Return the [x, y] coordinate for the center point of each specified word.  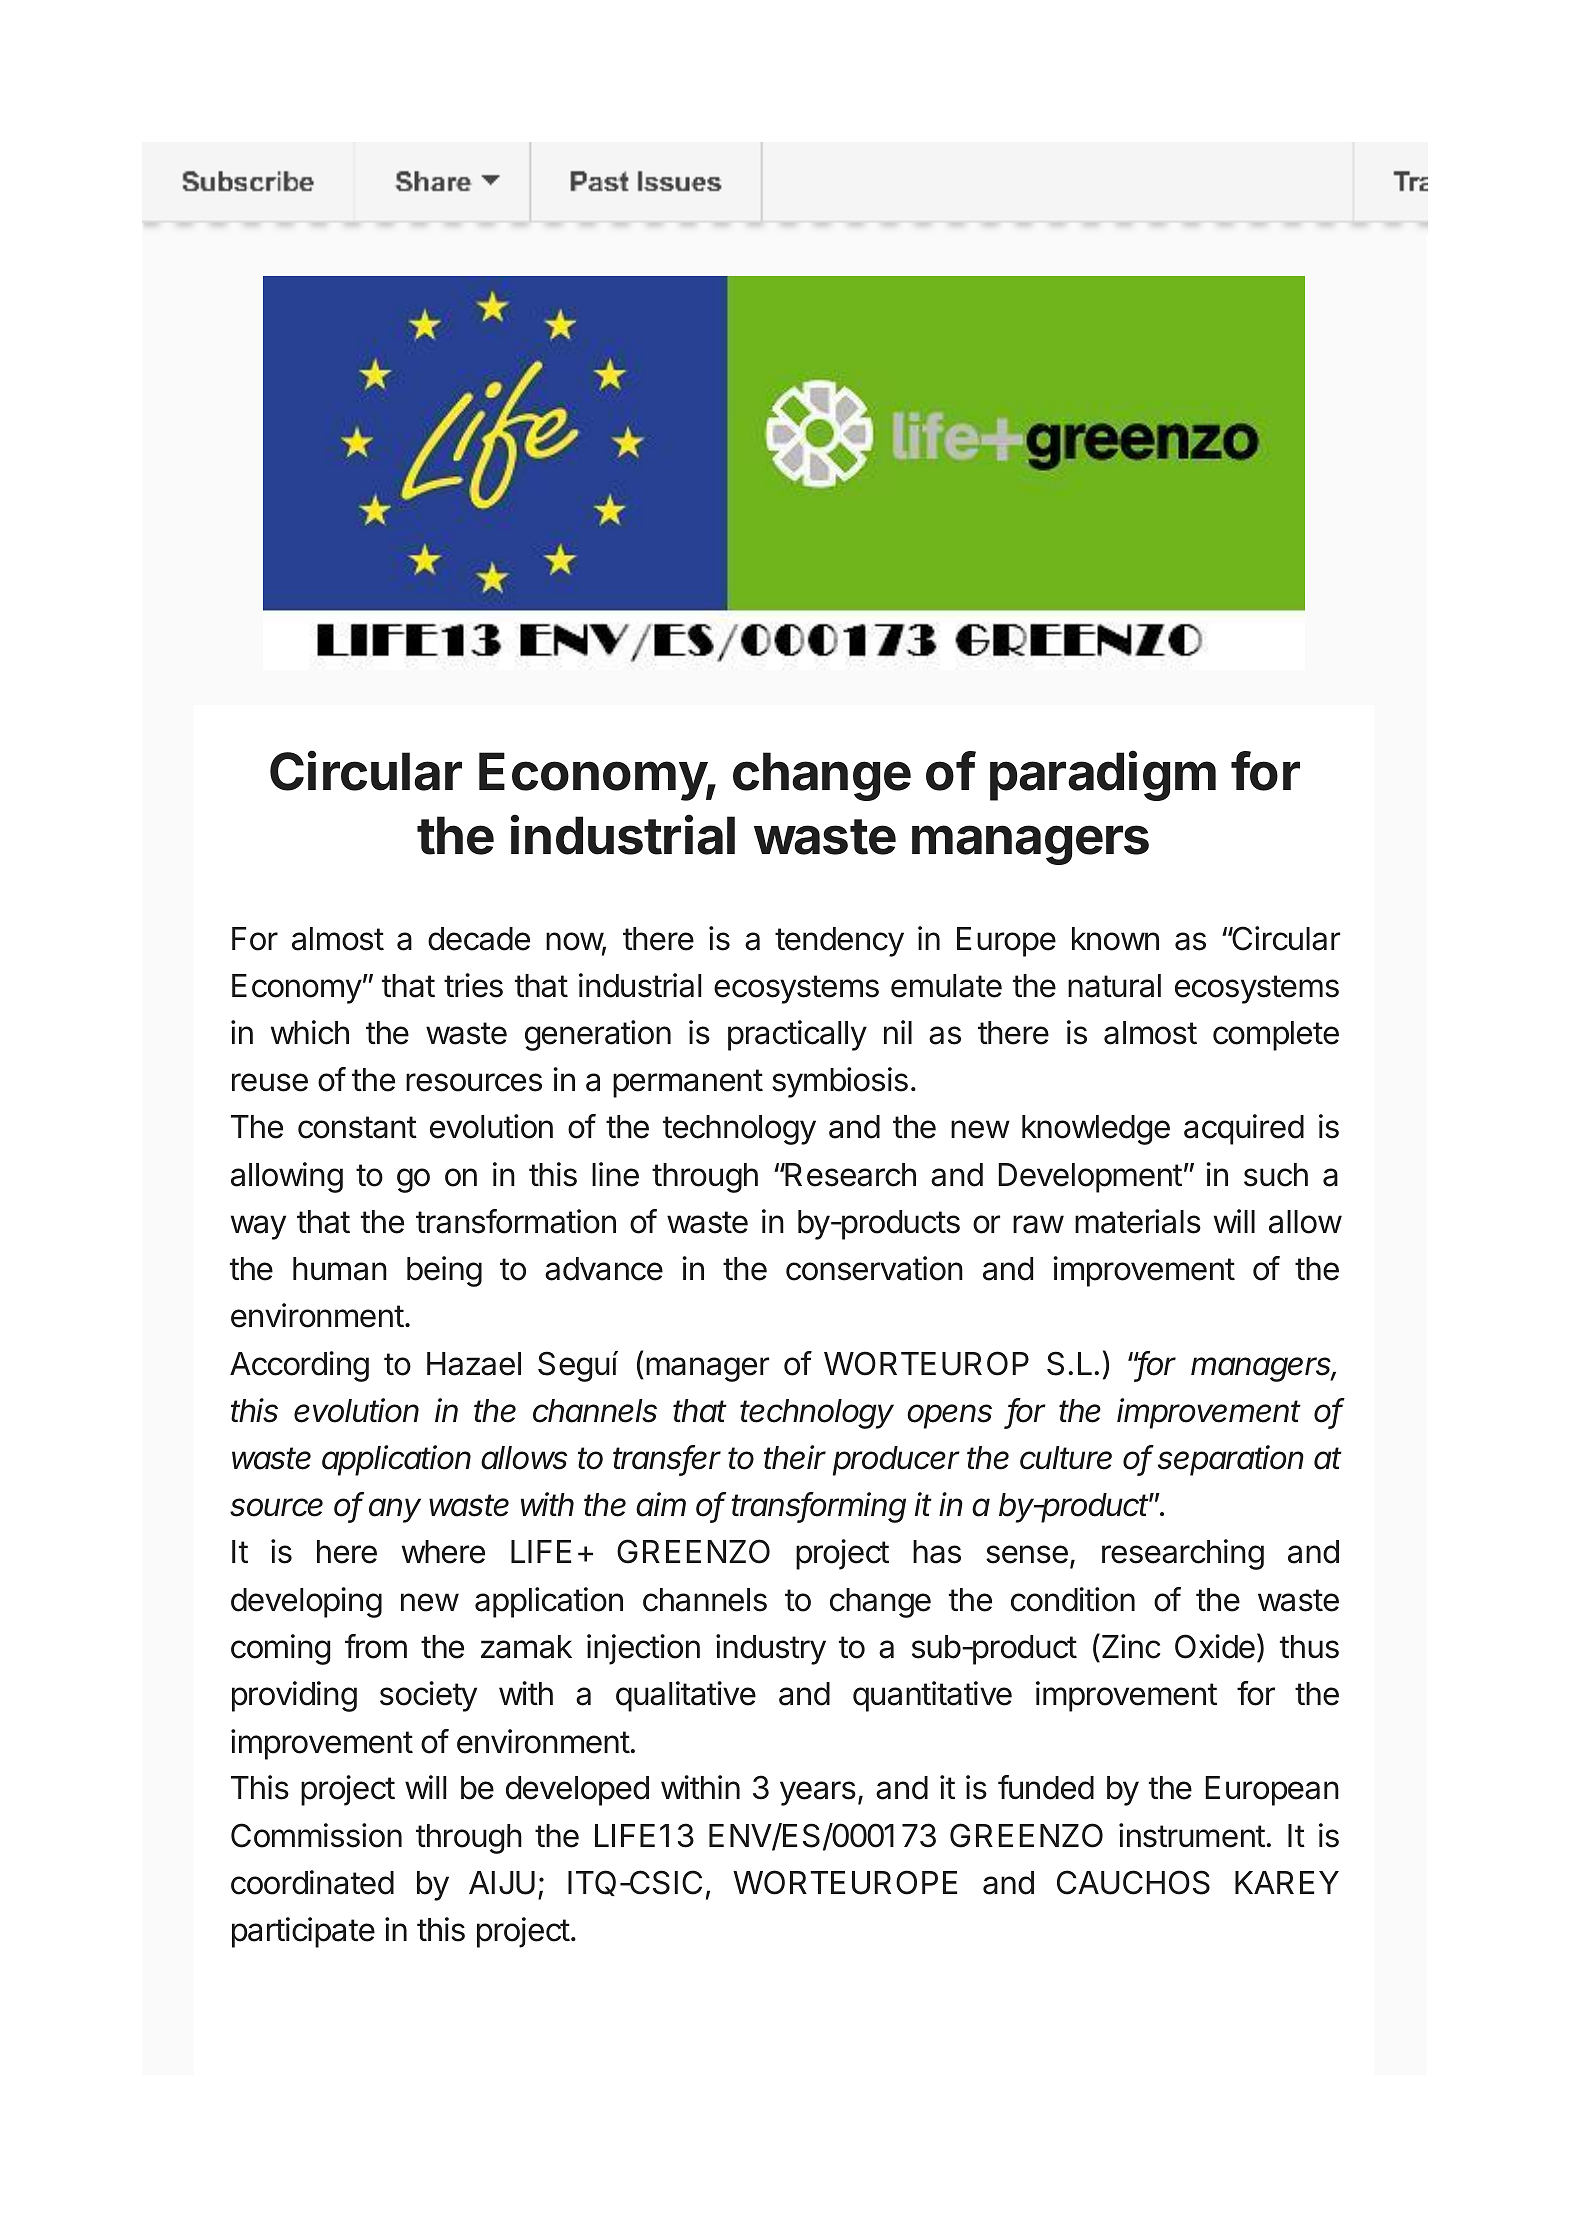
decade [479, 939]
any [395, 1510]
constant [357, 1127]
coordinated [312, 1882]
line [615, 1174]
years [818, 1793]
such [1276, 1175]
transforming [818, 1507]
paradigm [1103, 776]
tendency [839, 942]
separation [1231, 1460]
